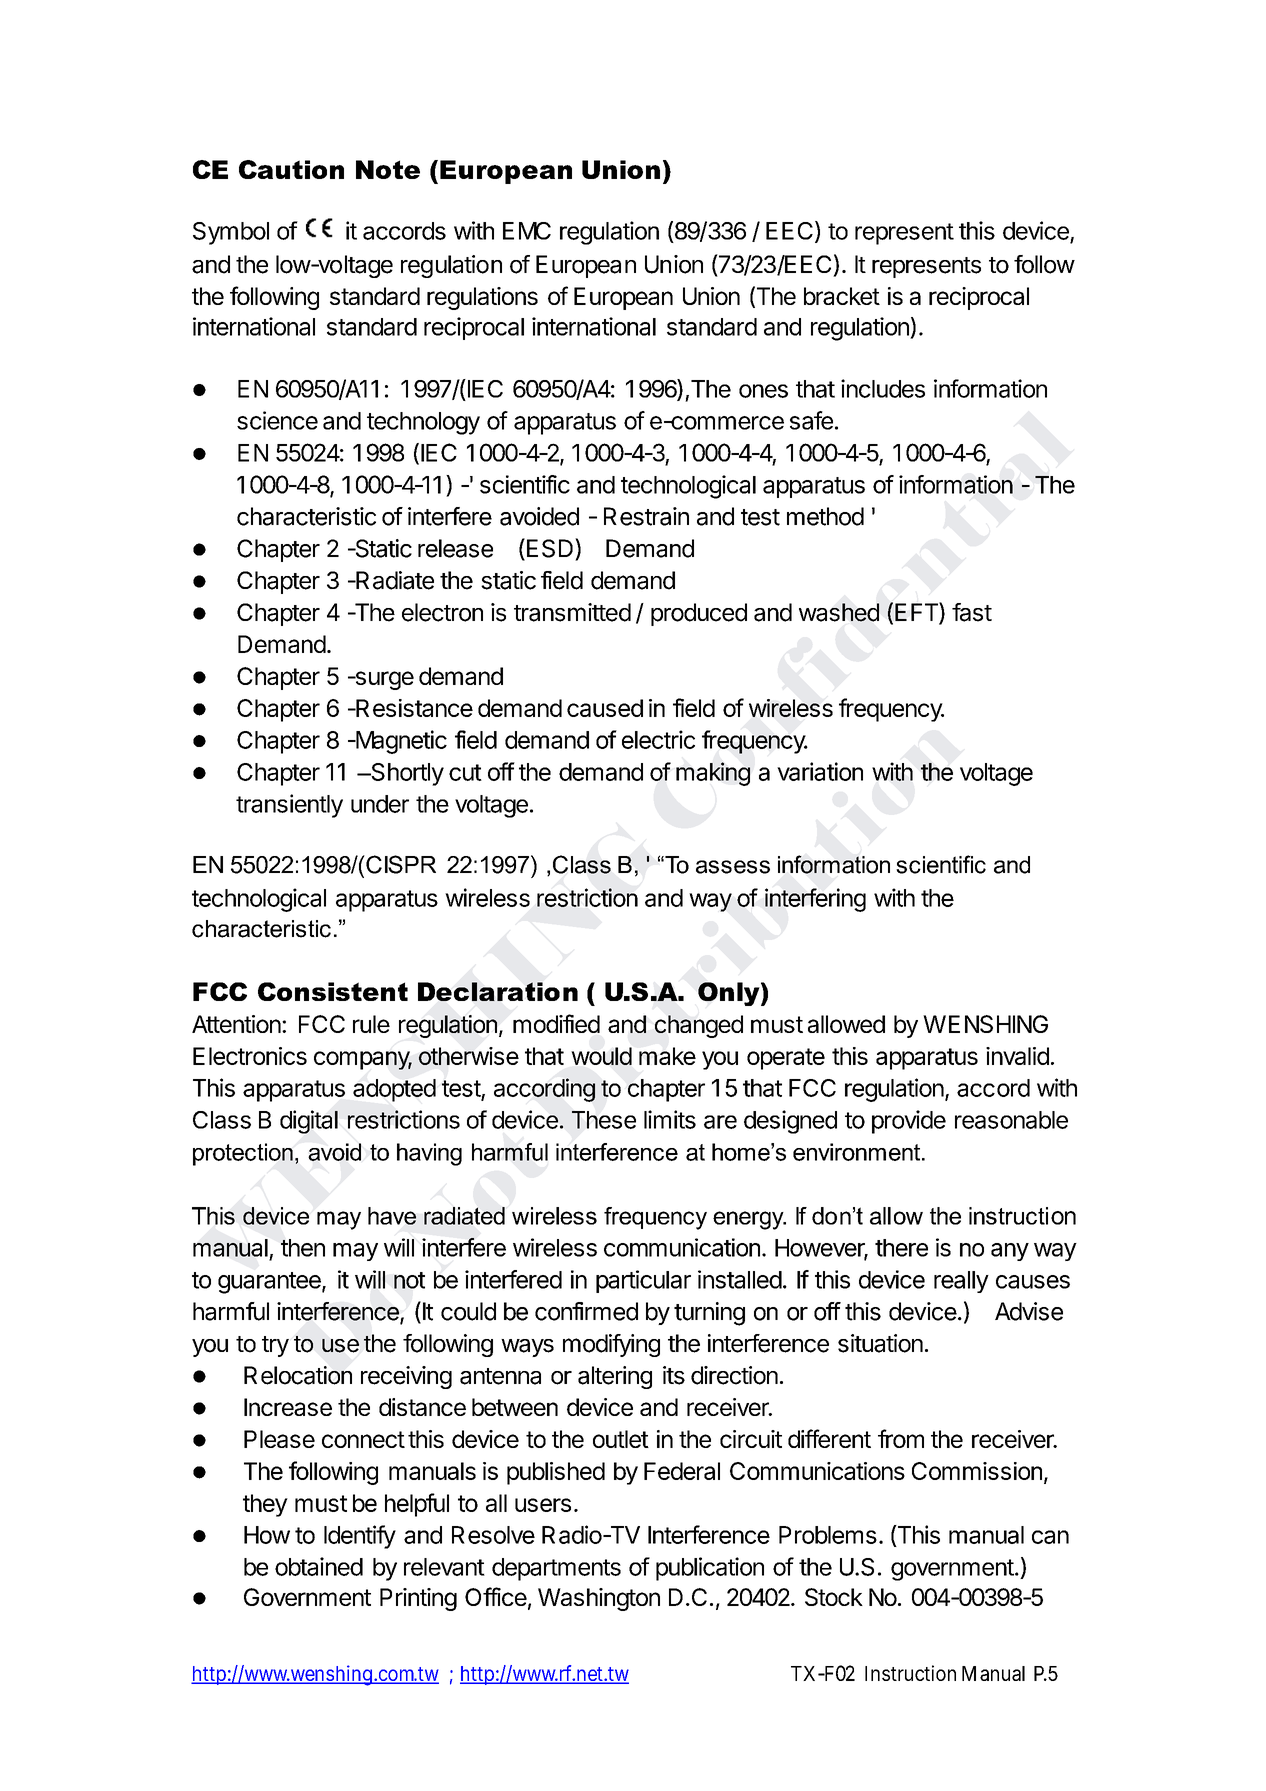  What do you see at coordinates (605, 708) in the document?
I see `caused` at bounding box center [605, 708].
